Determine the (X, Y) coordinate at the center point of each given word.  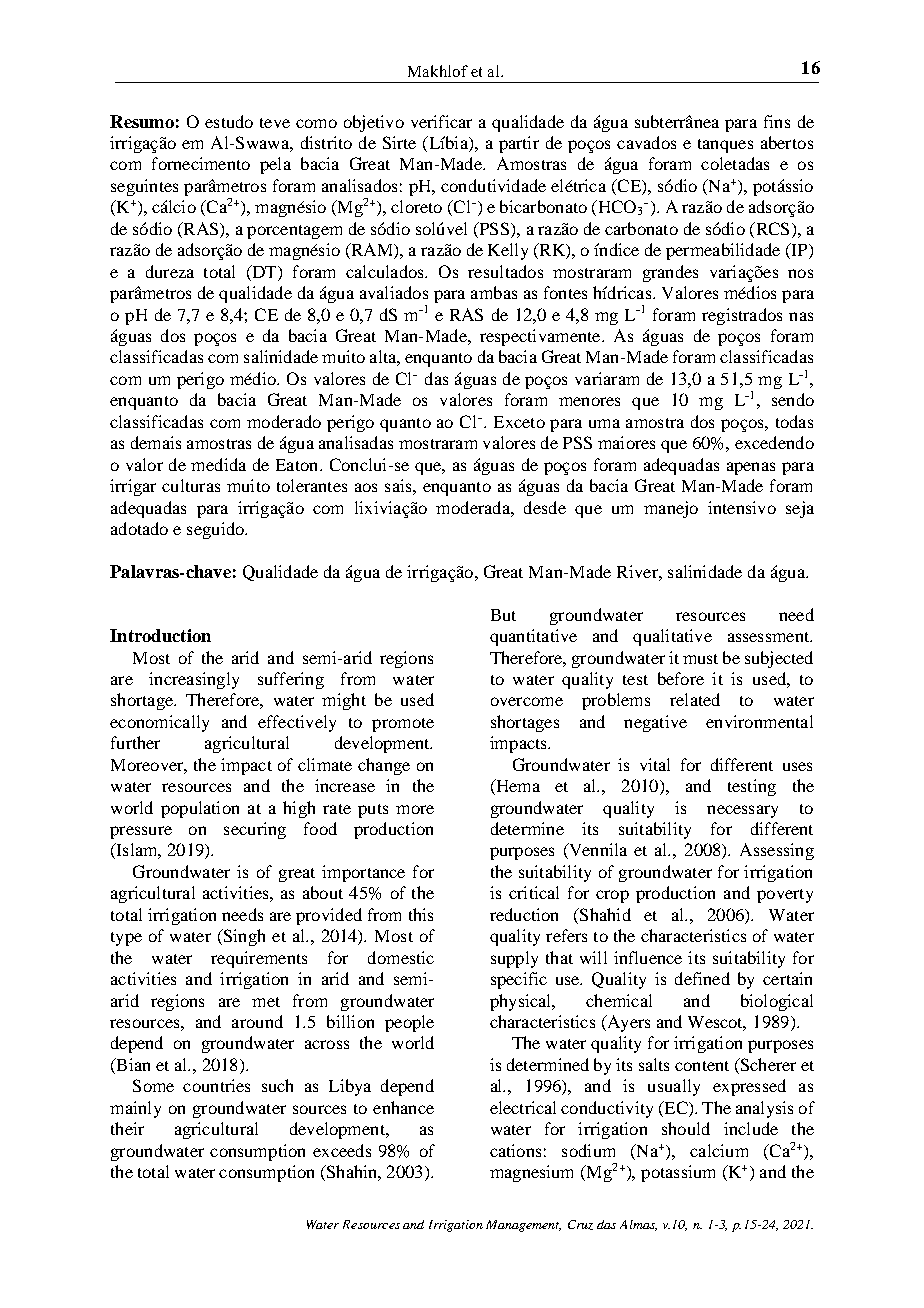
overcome (527, 701)
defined (702, 978)
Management (523, 1226)
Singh (243, 937)
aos (366, 487)
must (700, 659)
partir (519, 144)
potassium (678, 1173)
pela (275, 165)
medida (218, 464)
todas (794, 421)
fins (777, 121)
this (421, 914)
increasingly (194, 680)
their (127, 1128)
